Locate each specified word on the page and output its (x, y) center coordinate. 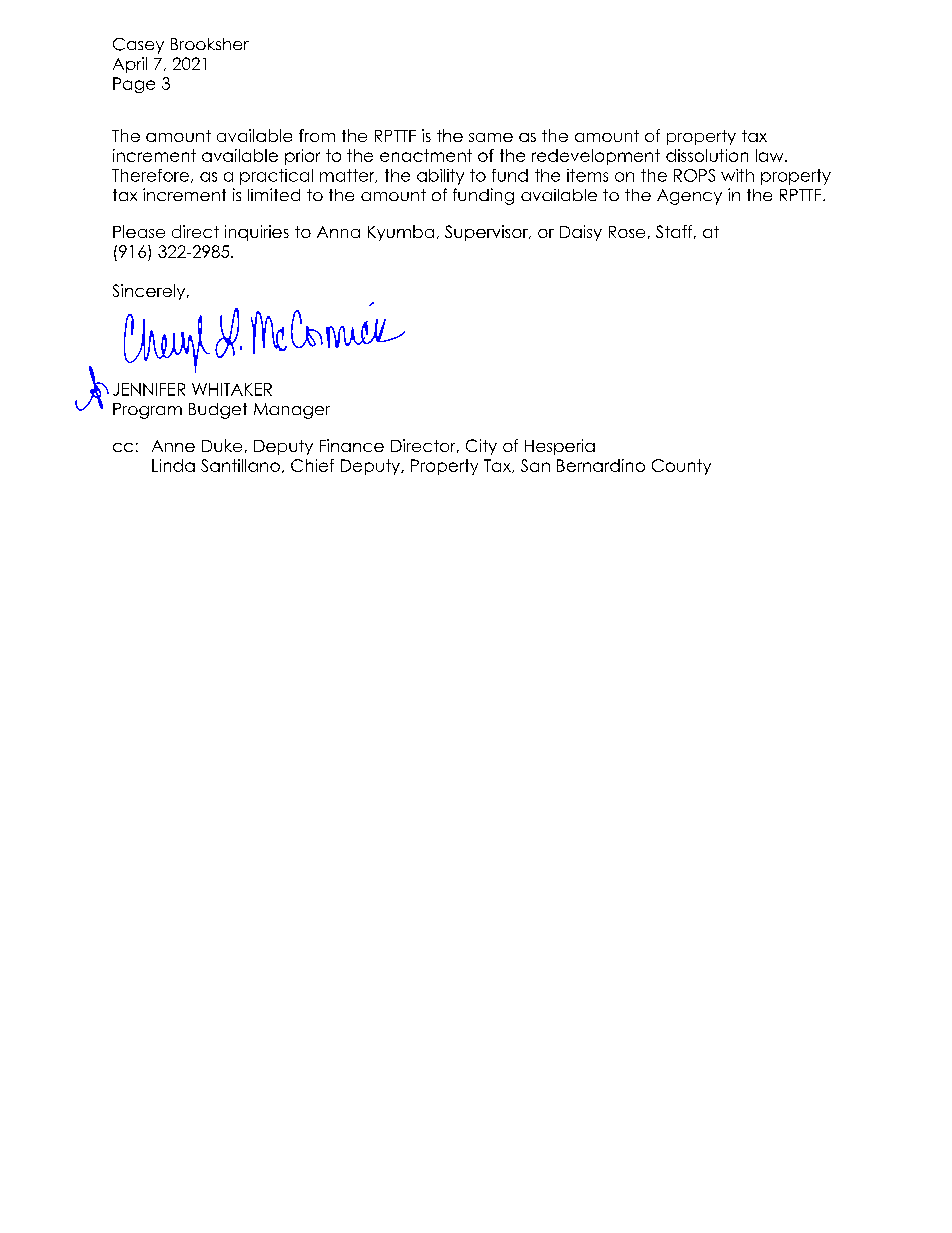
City (481, 447)
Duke (222, 445)
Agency (689, 197)
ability (440, 177)
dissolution (707, 155)
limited (274, 194)
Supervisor (487, 233)
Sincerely (150, 292)
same (491, 137)
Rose (627, 232)
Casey (138, 46)
